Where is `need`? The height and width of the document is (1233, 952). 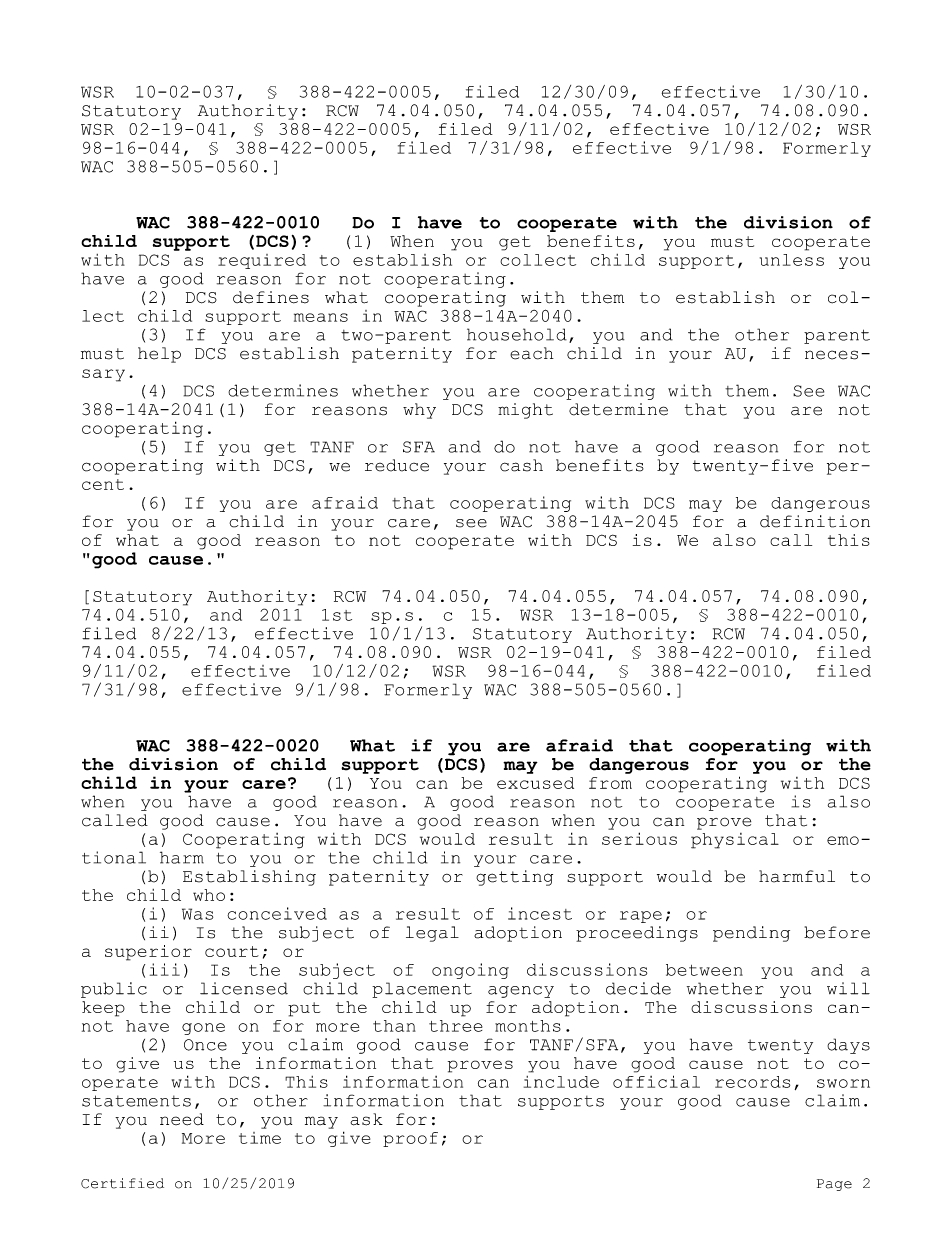 need is located at coordinates (182, 1119).
